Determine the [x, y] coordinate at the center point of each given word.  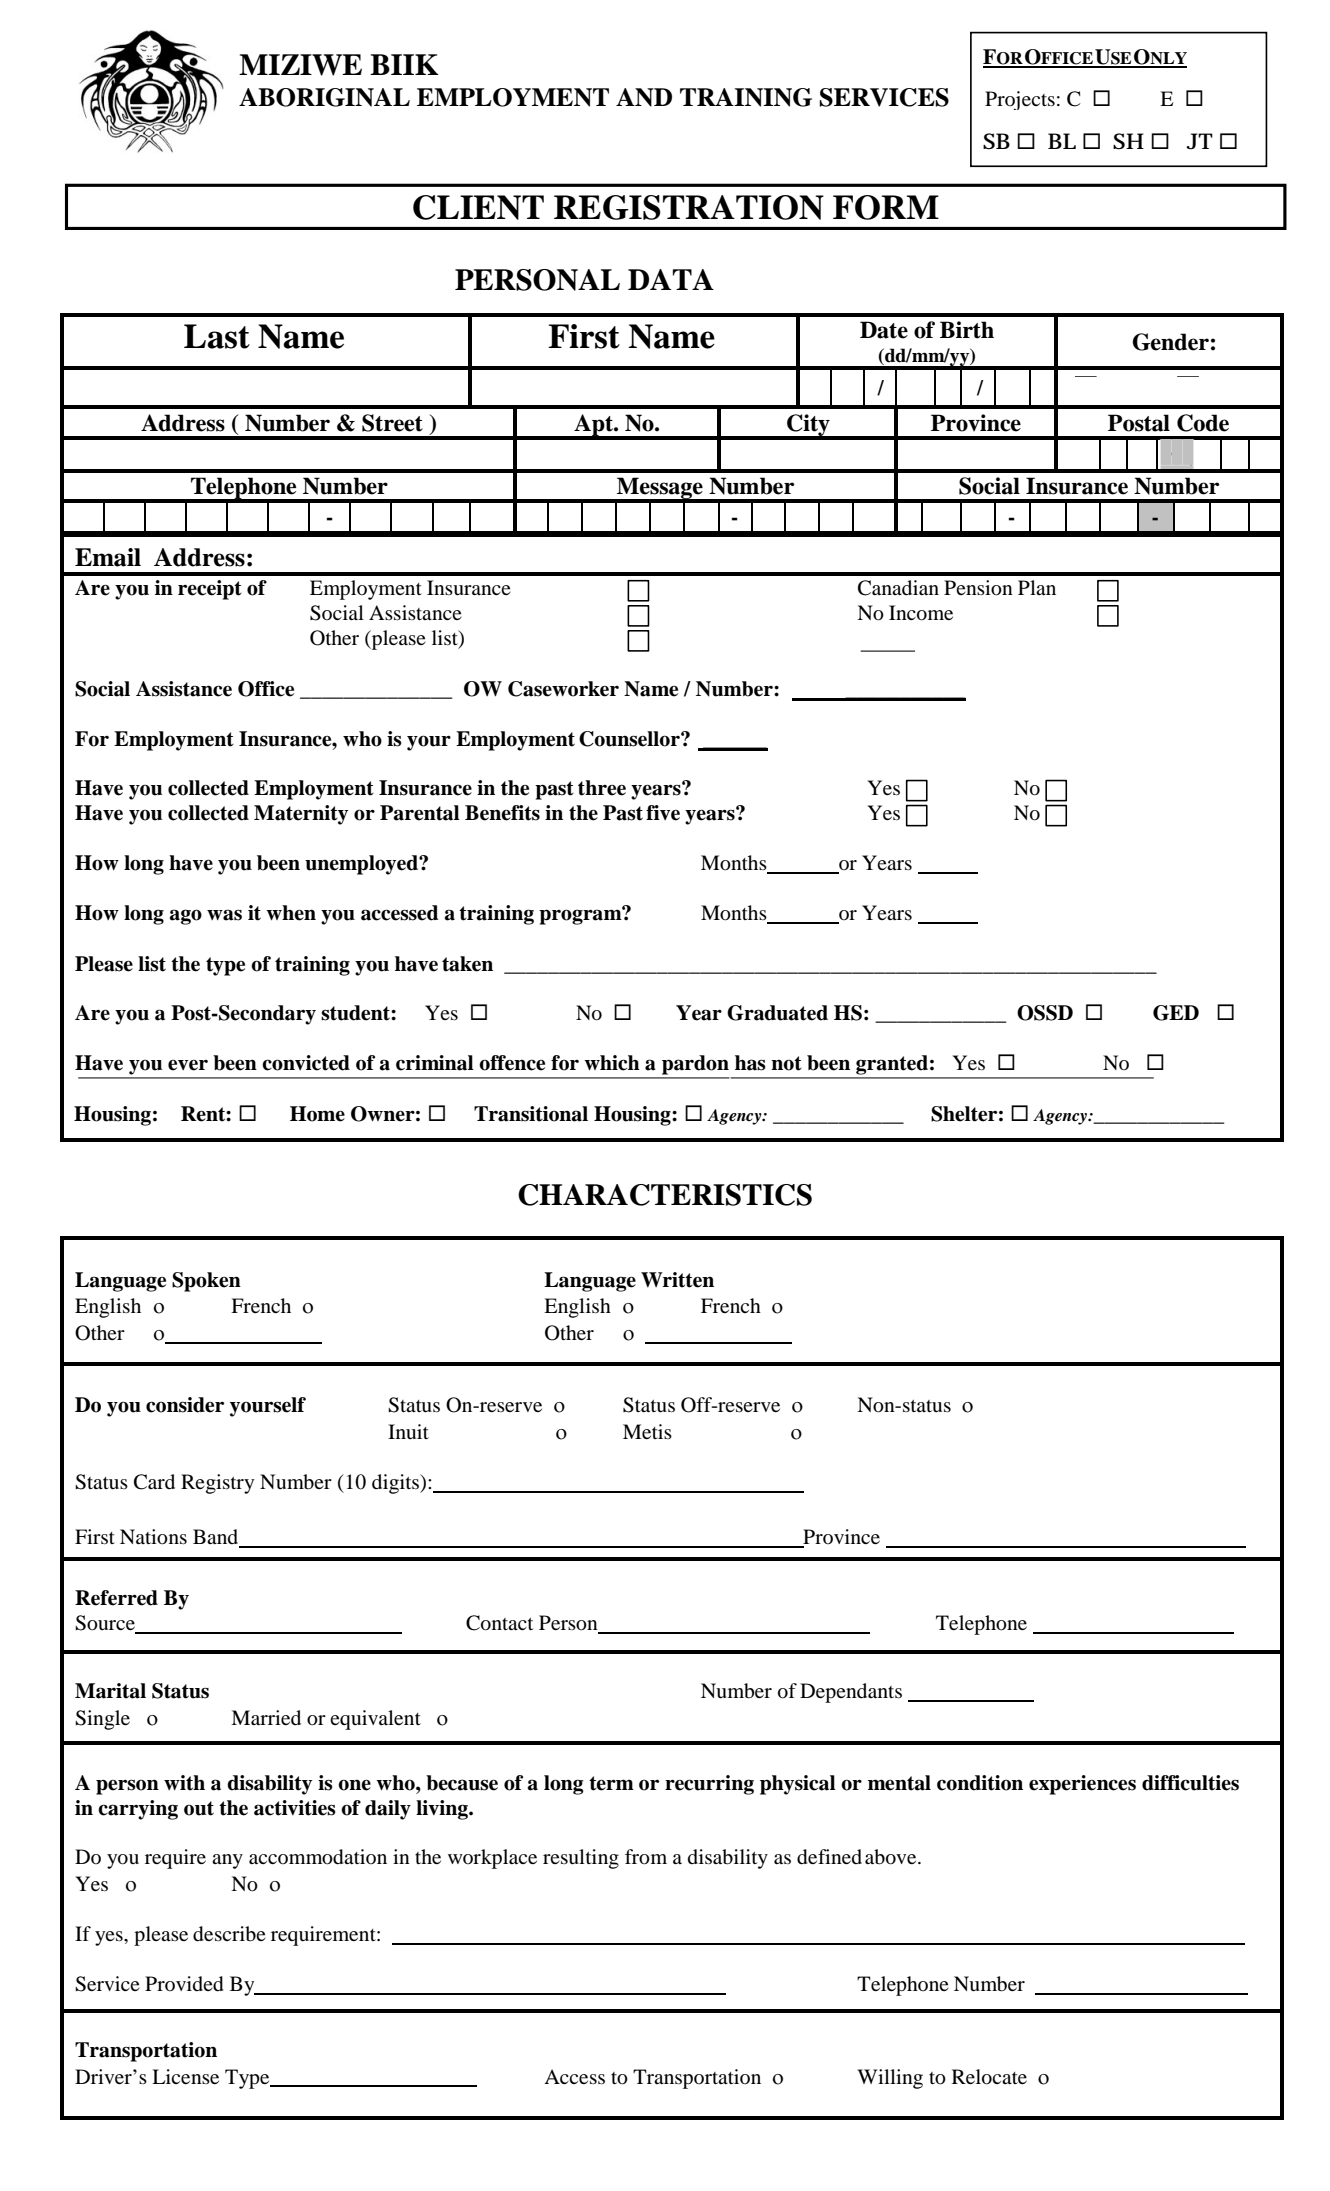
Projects [1020, 100]
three [602, 788]
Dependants [851, 1693]
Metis [647, 1431]
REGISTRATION [689, 207]
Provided [184, 1984]
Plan [1037, 587]
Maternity [301, 815]
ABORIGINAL [324, 97]
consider [185, 1405]
